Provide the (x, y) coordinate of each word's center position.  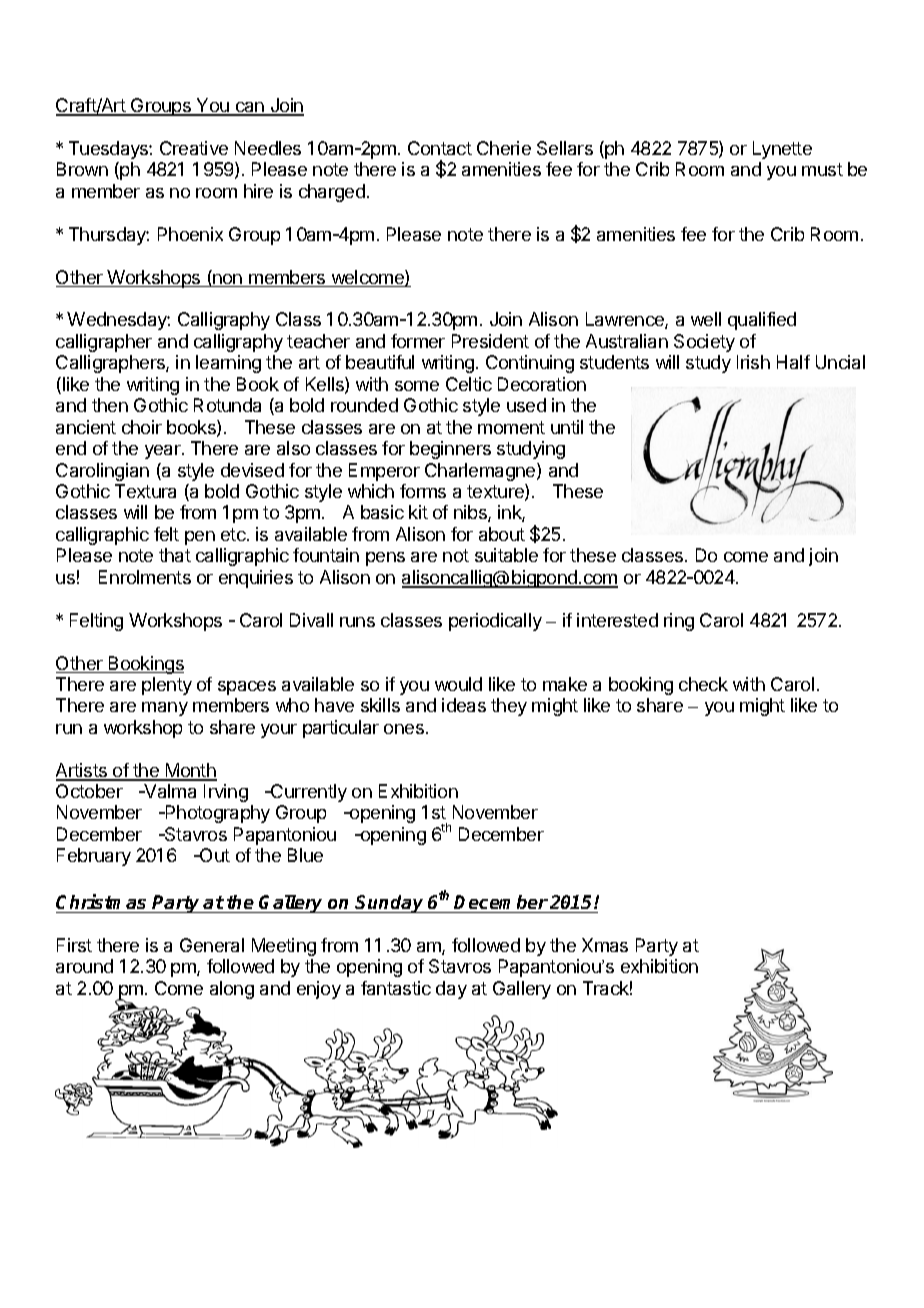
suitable (506, 555)
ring (679, 622)
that (175, 555)
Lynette (782, 150)
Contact (440, 148)
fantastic (396, 988)
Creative (194, 148)
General (212, 945)
